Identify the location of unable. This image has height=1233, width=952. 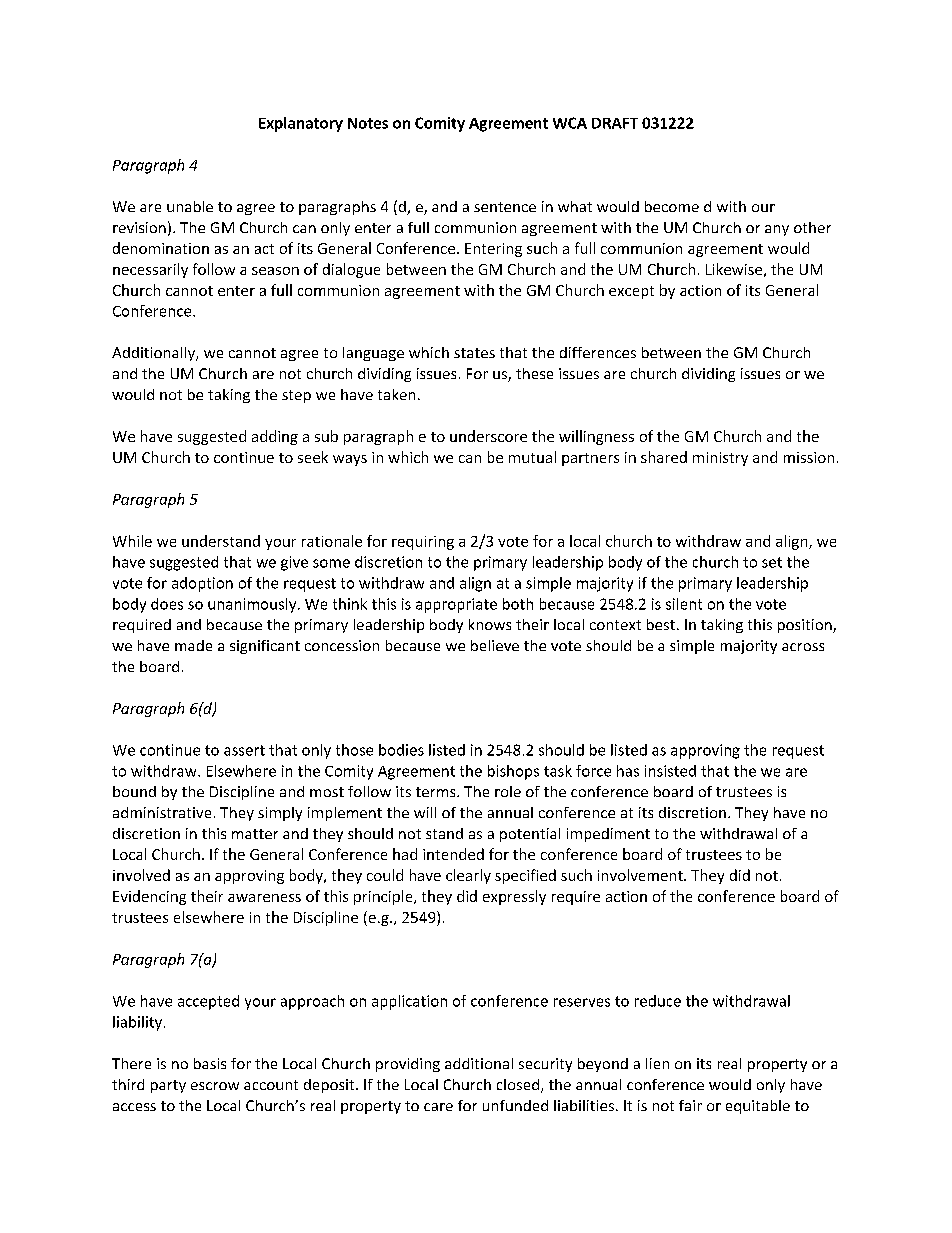
(190, 206).
